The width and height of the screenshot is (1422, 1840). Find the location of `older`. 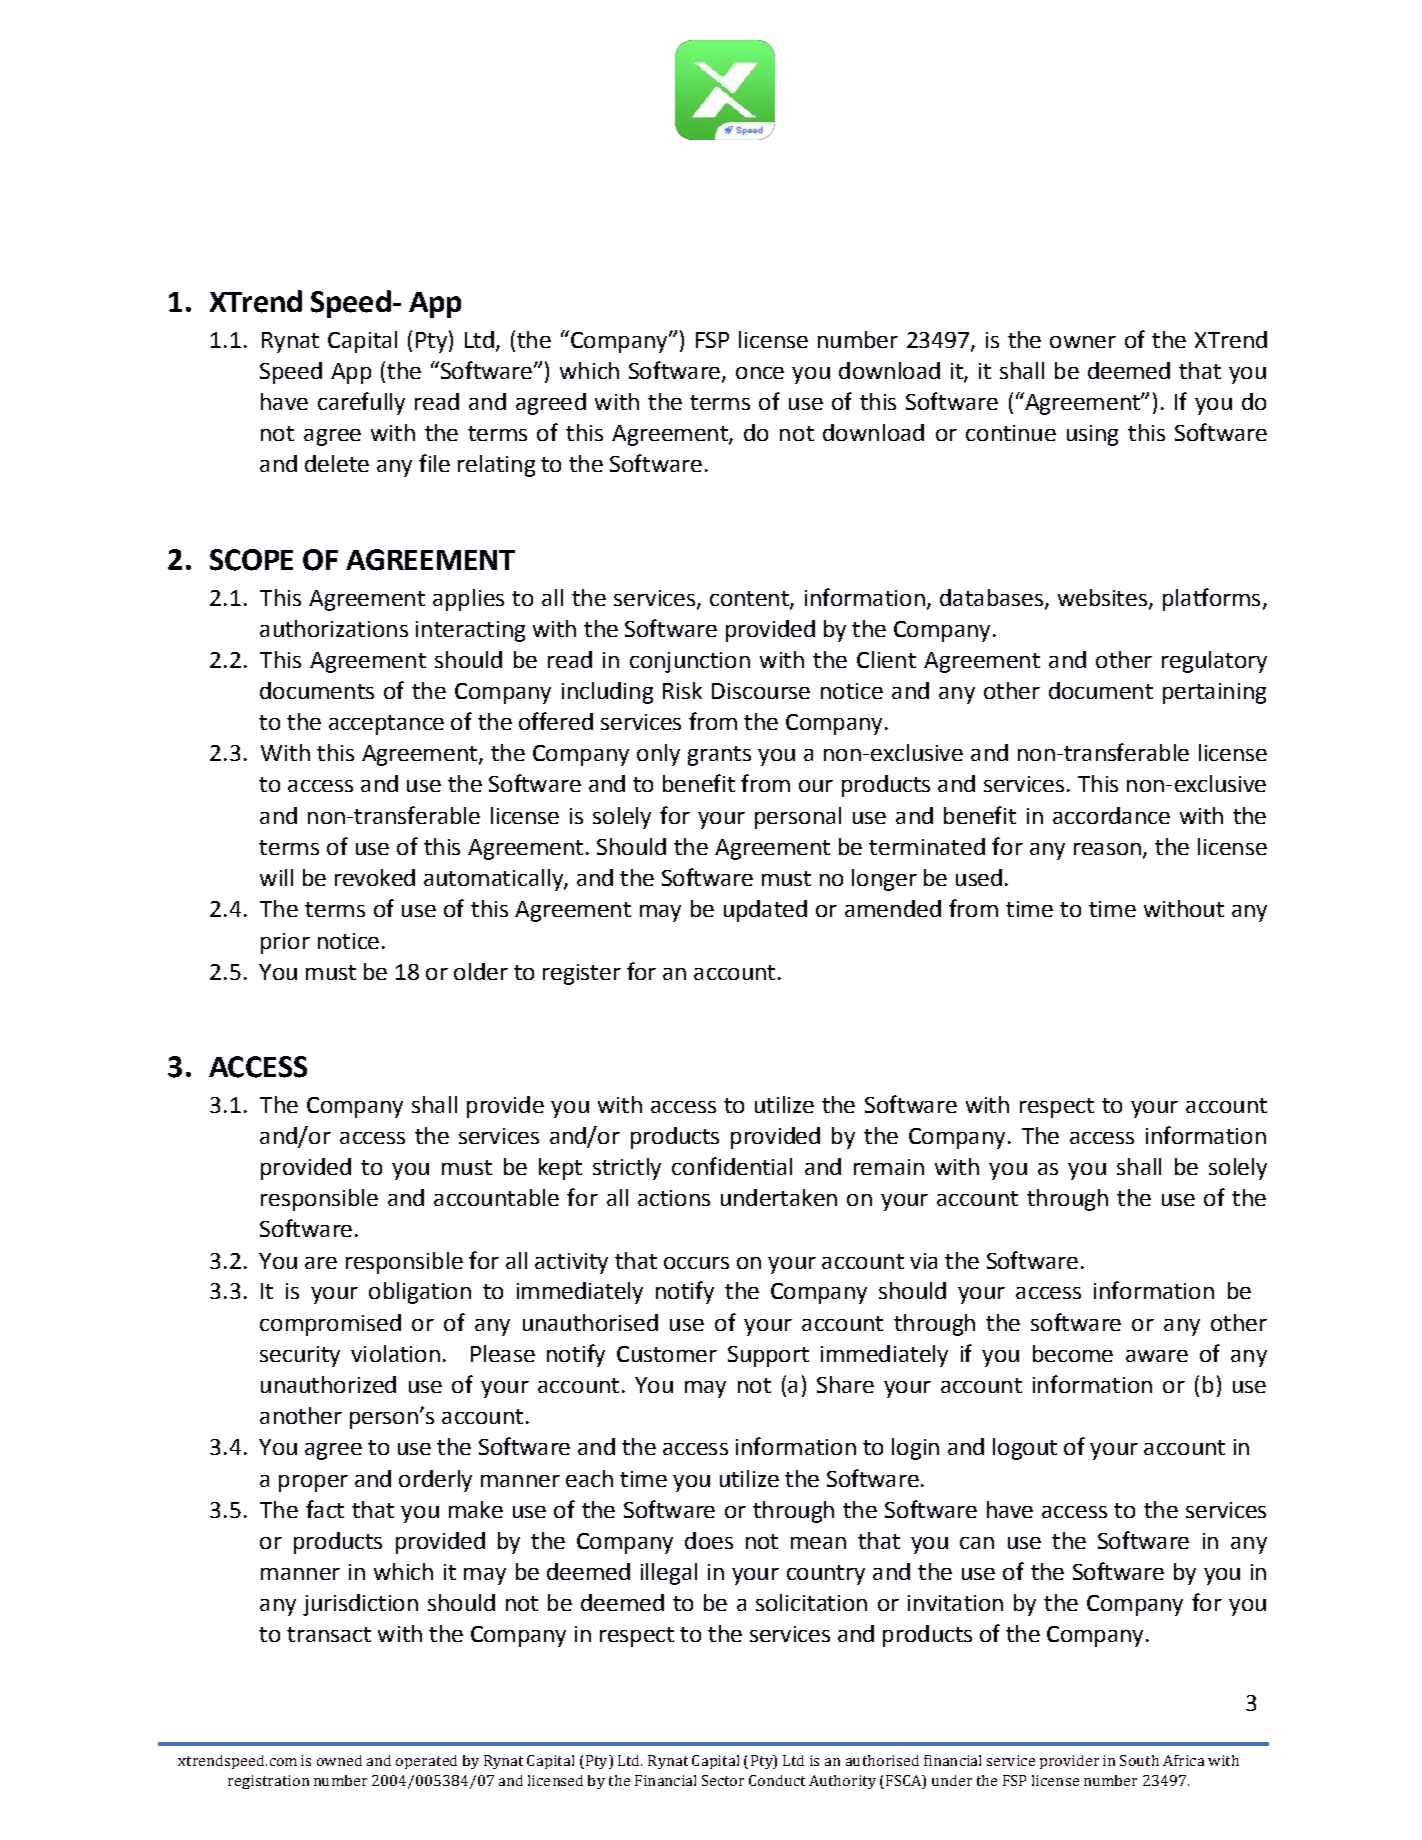

older is located at coordinates (481, 971).
